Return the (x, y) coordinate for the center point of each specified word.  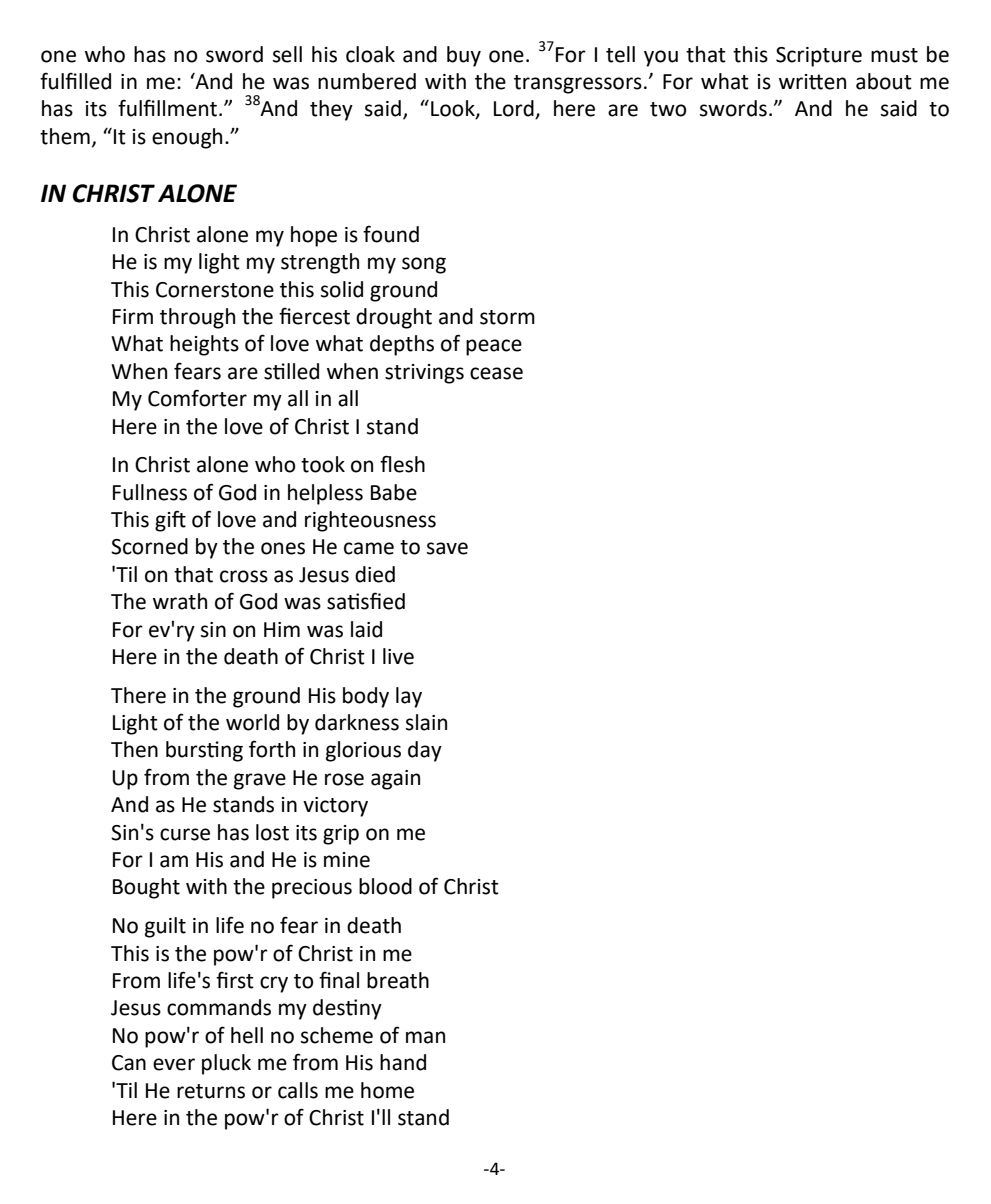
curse (185, 834)
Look (454, 109)
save (447, 548)
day (425, 751)
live (398, 656)
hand (403, 1062)
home (387, 1090)
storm (507, 317)
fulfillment (167, 108)
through (197, 318)
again (395, 780)
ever (174, 1064)
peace (494, 347)
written (812, 82)
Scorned (149, 546)
